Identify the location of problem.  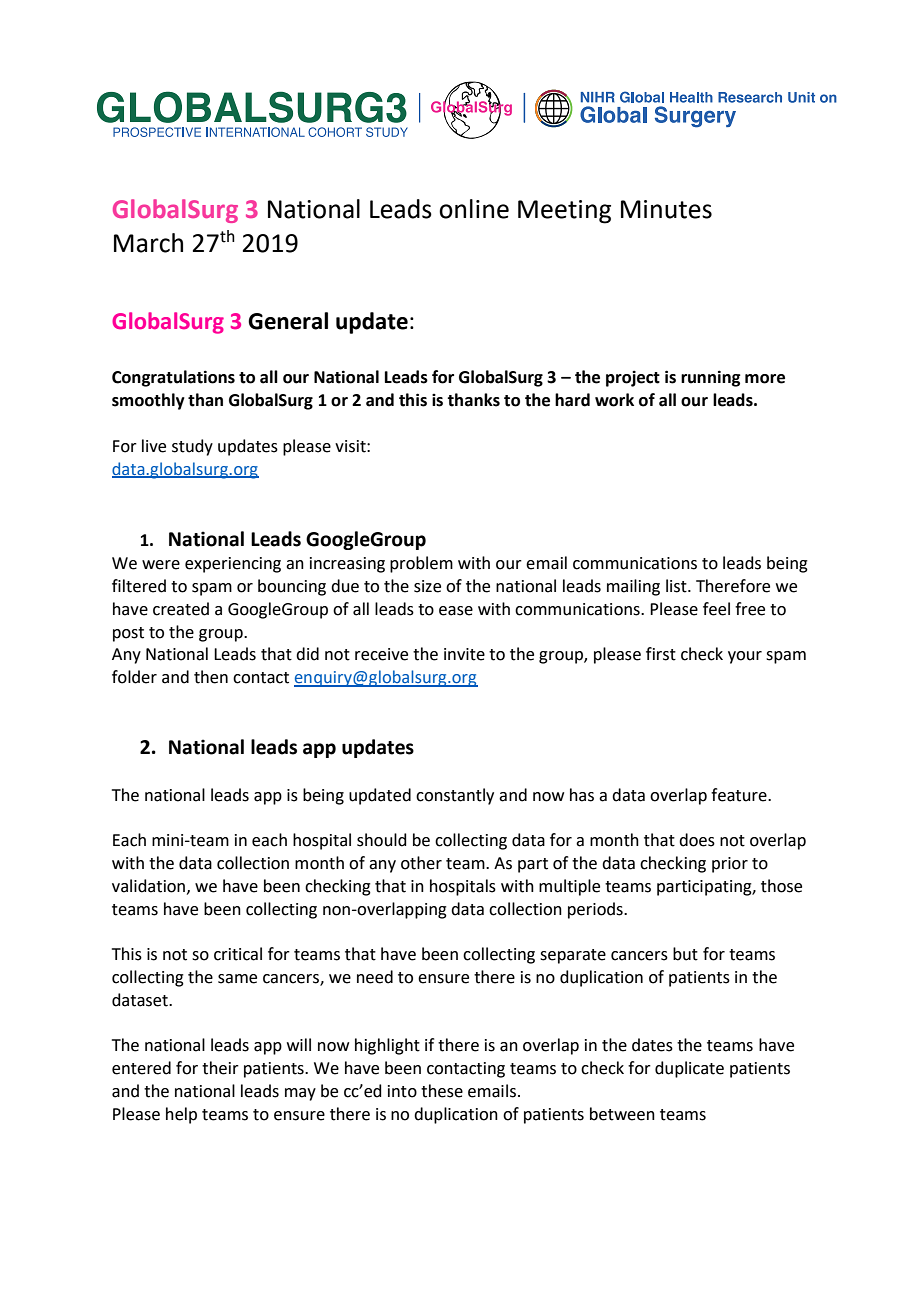
(421, 564).
